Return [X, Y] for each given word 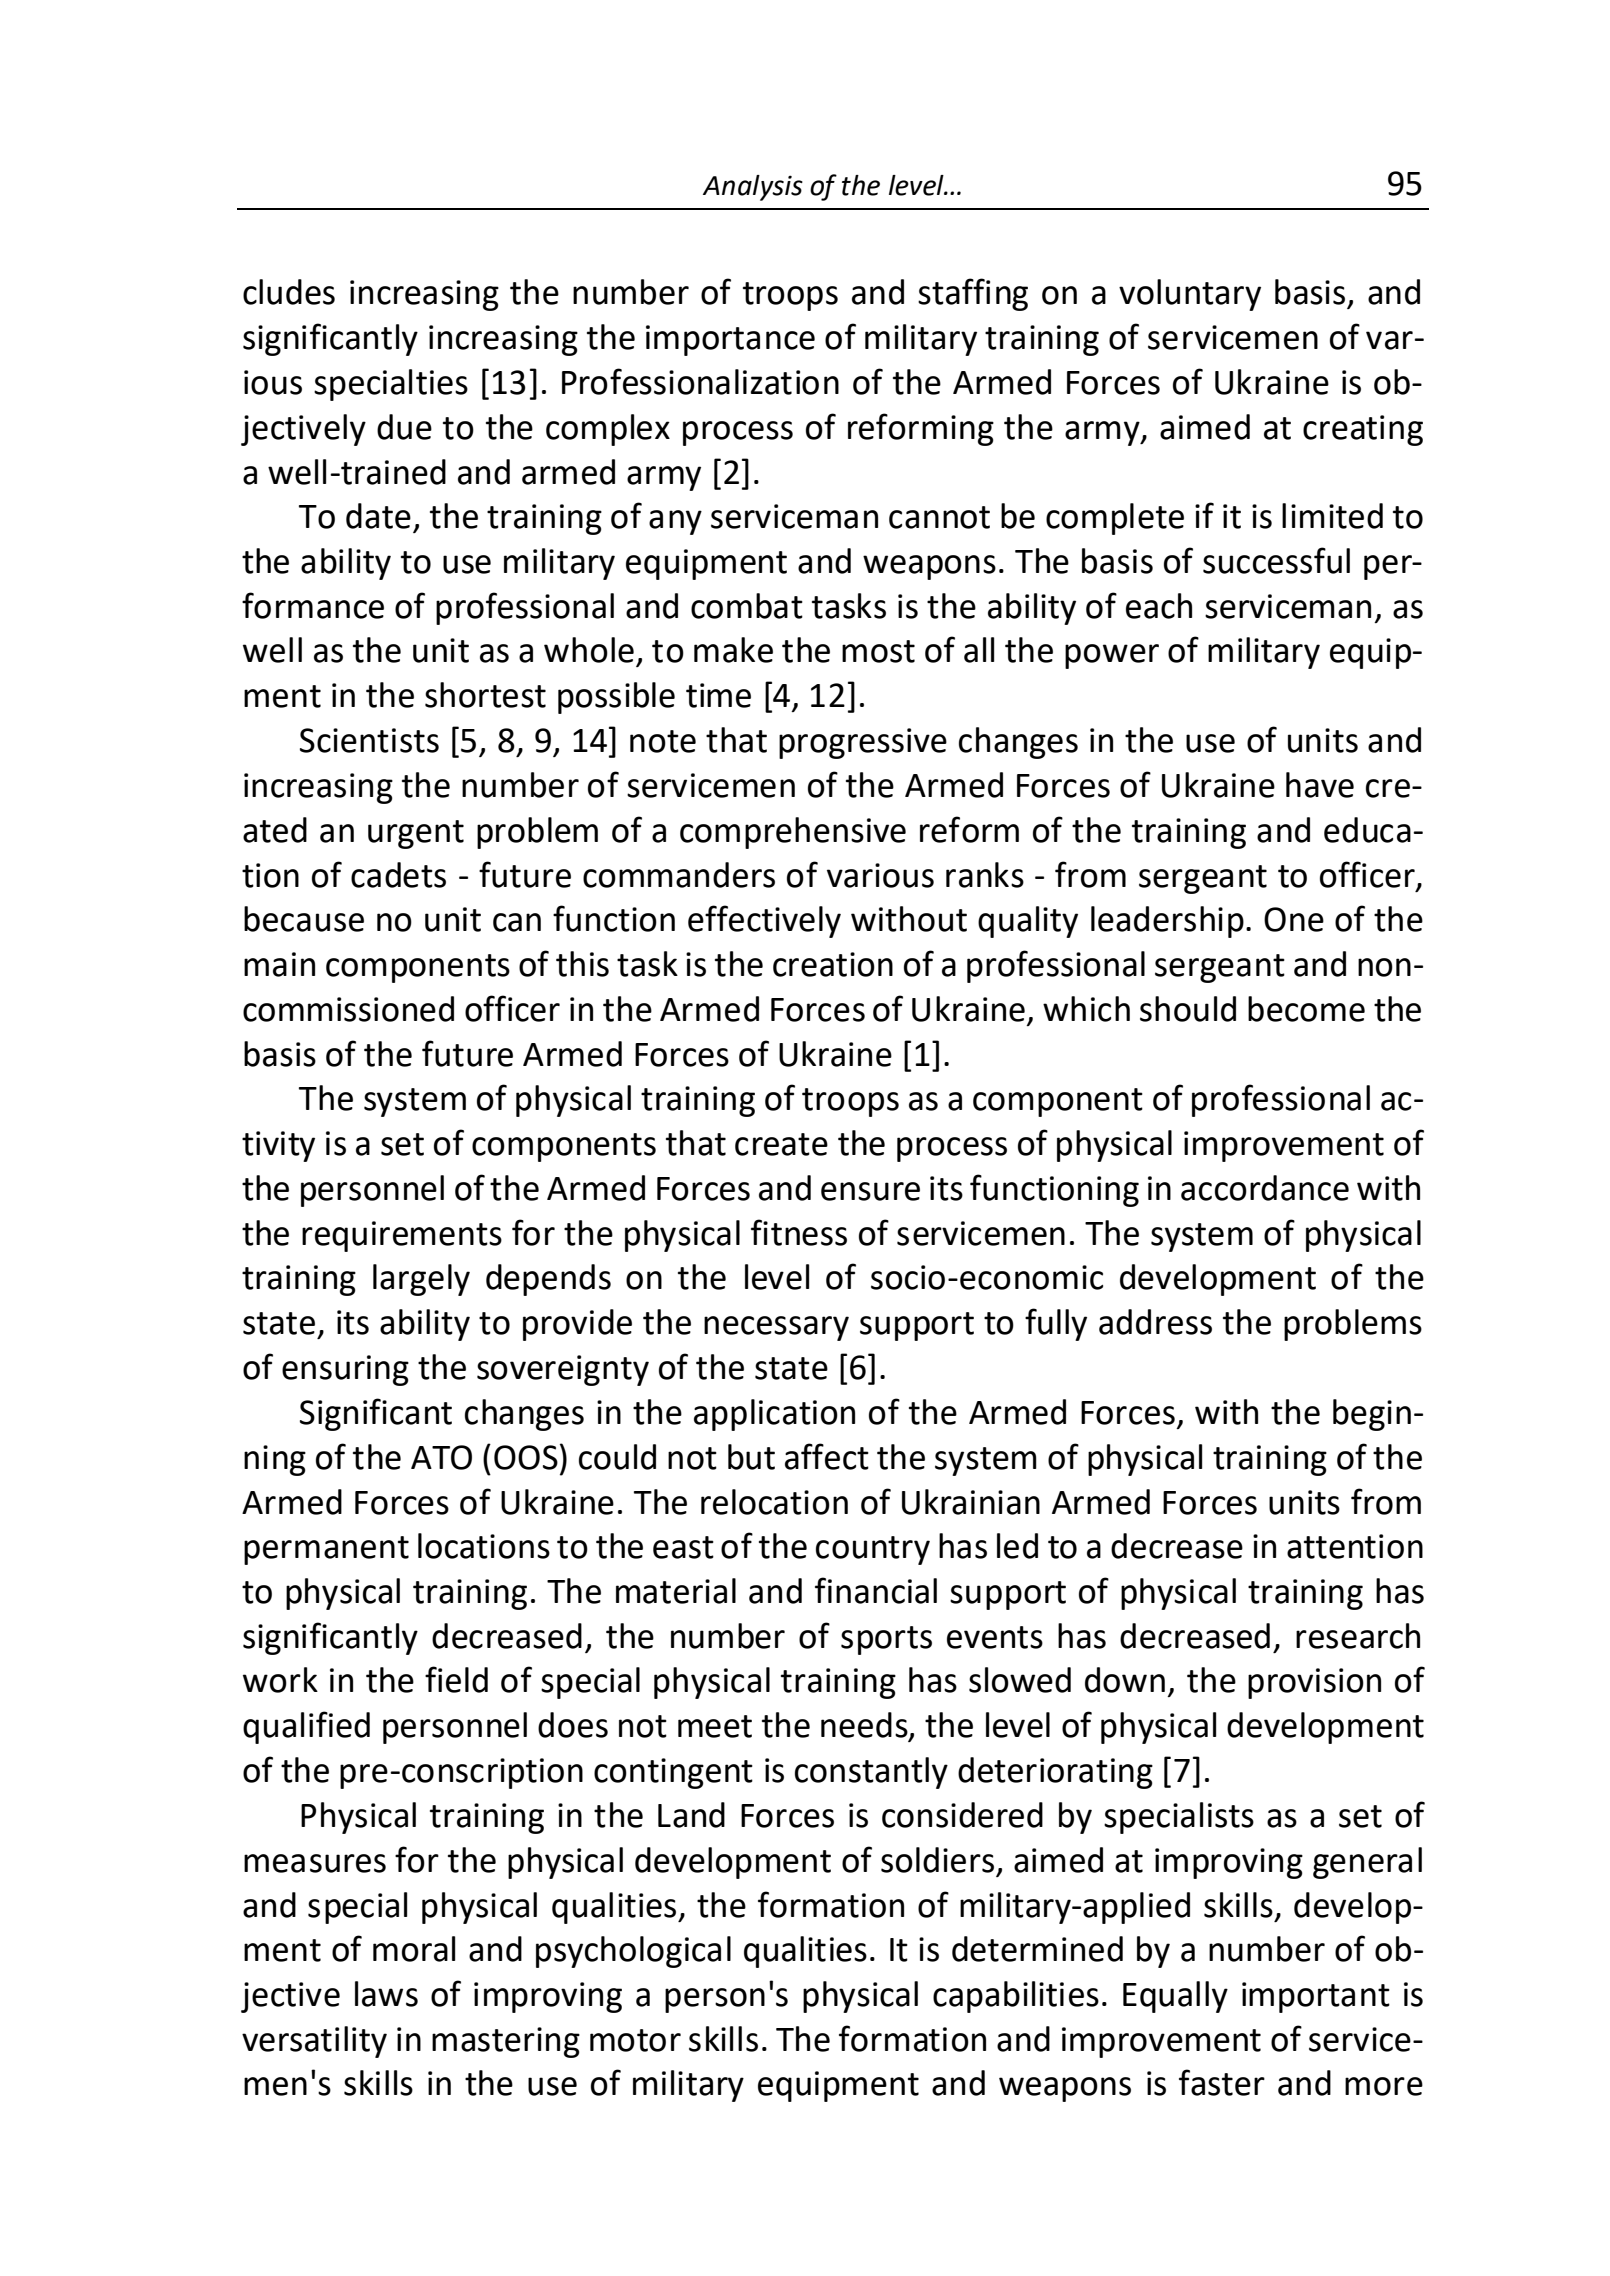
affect [827, 1456]
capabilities [1016, 1997]
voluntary [1190, 295]
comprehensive [793, 833]
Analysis [753, 188]
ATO [441, 1457]
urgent [416, 834]
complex [608, 430]
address [1155, 1322]
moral [414, 1949]
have [1320, 785]
